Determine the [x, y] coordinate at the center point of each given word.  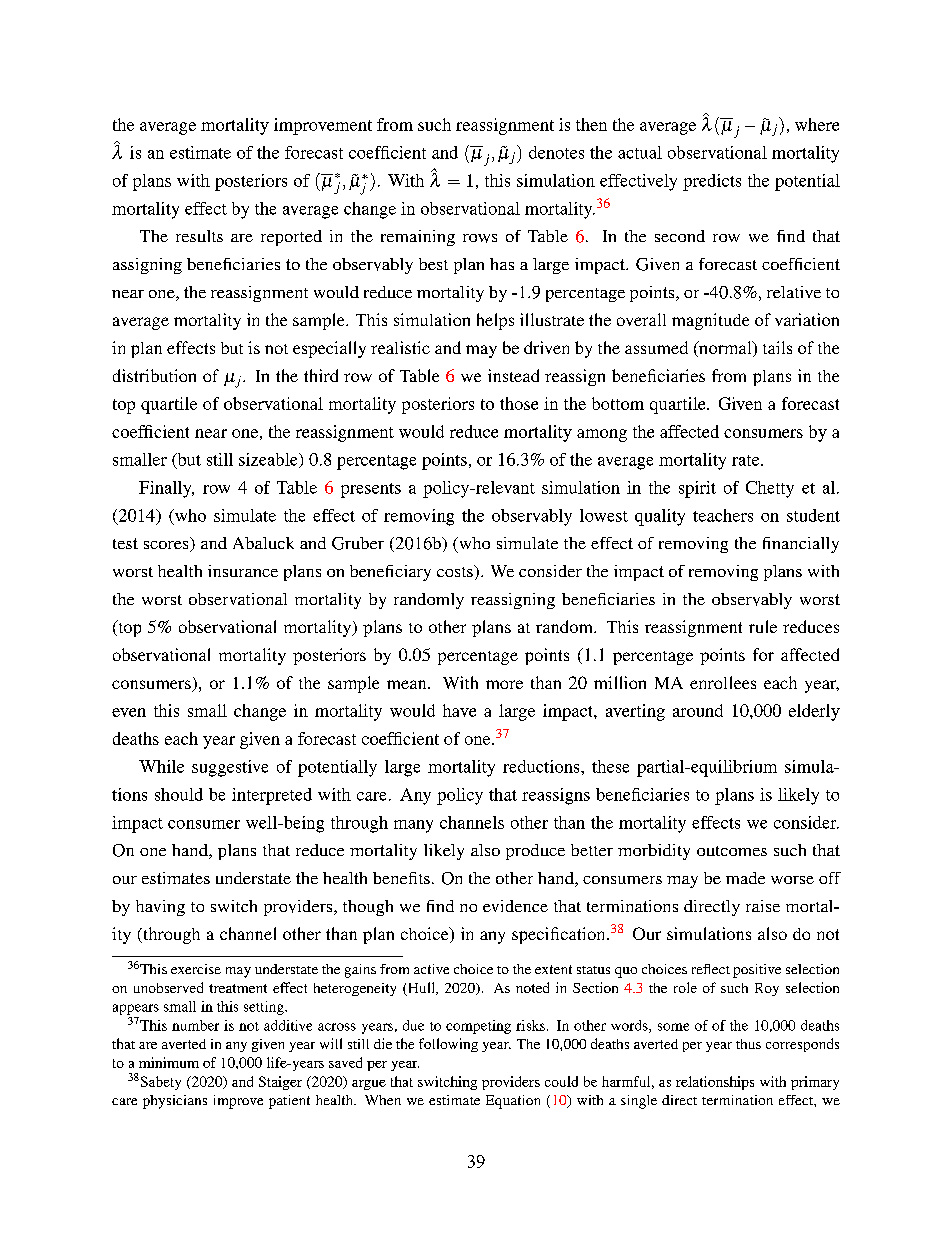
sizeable [269, 460]
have [459, 710]
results [199, 236]
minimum [169, 1062]
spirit [697, 489]
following [448, 1045]
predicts [712, 182]
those [519, 403]
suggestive [230, 768]
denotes [556, 152]
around [698, 710]
